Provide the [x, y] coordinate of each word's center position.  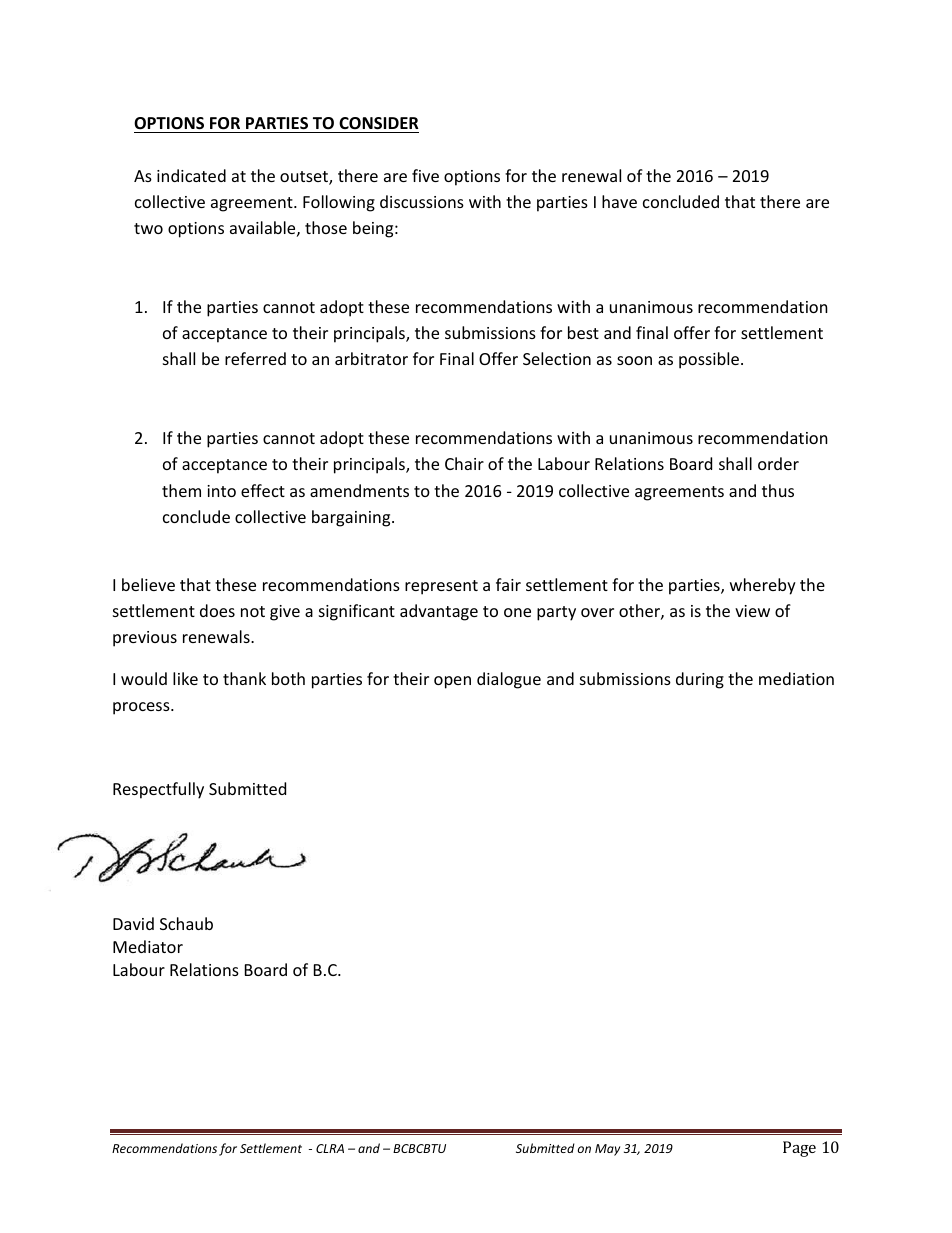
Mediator [148, 946]
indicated [191, 175]
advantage [439, 612]
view [752, 611]
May [607, 1150]
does [217, 610]
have [619, 201]
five [425, 175]
